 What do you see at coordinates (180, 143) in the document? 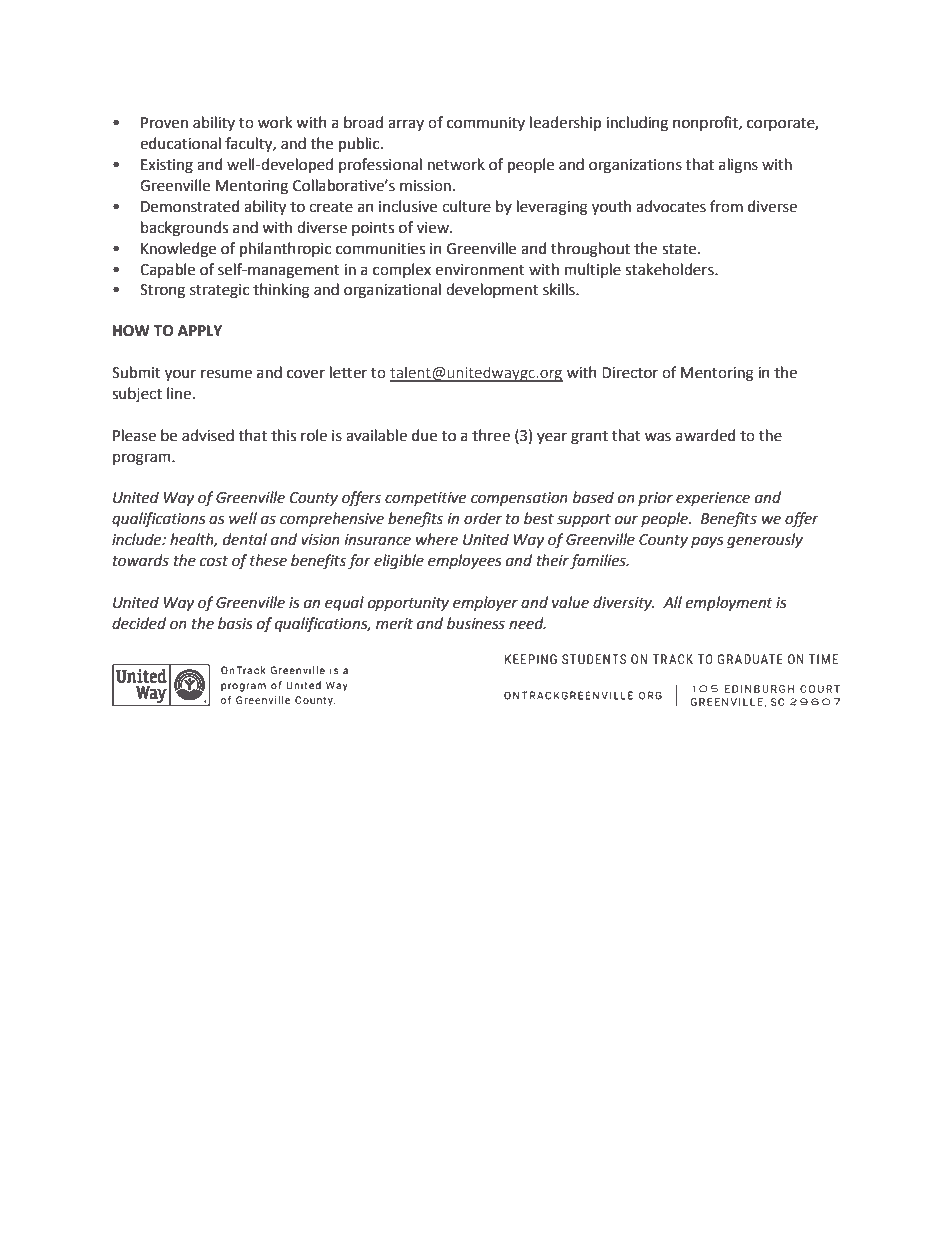
I see `educational` at bounding box center [180, 143].
